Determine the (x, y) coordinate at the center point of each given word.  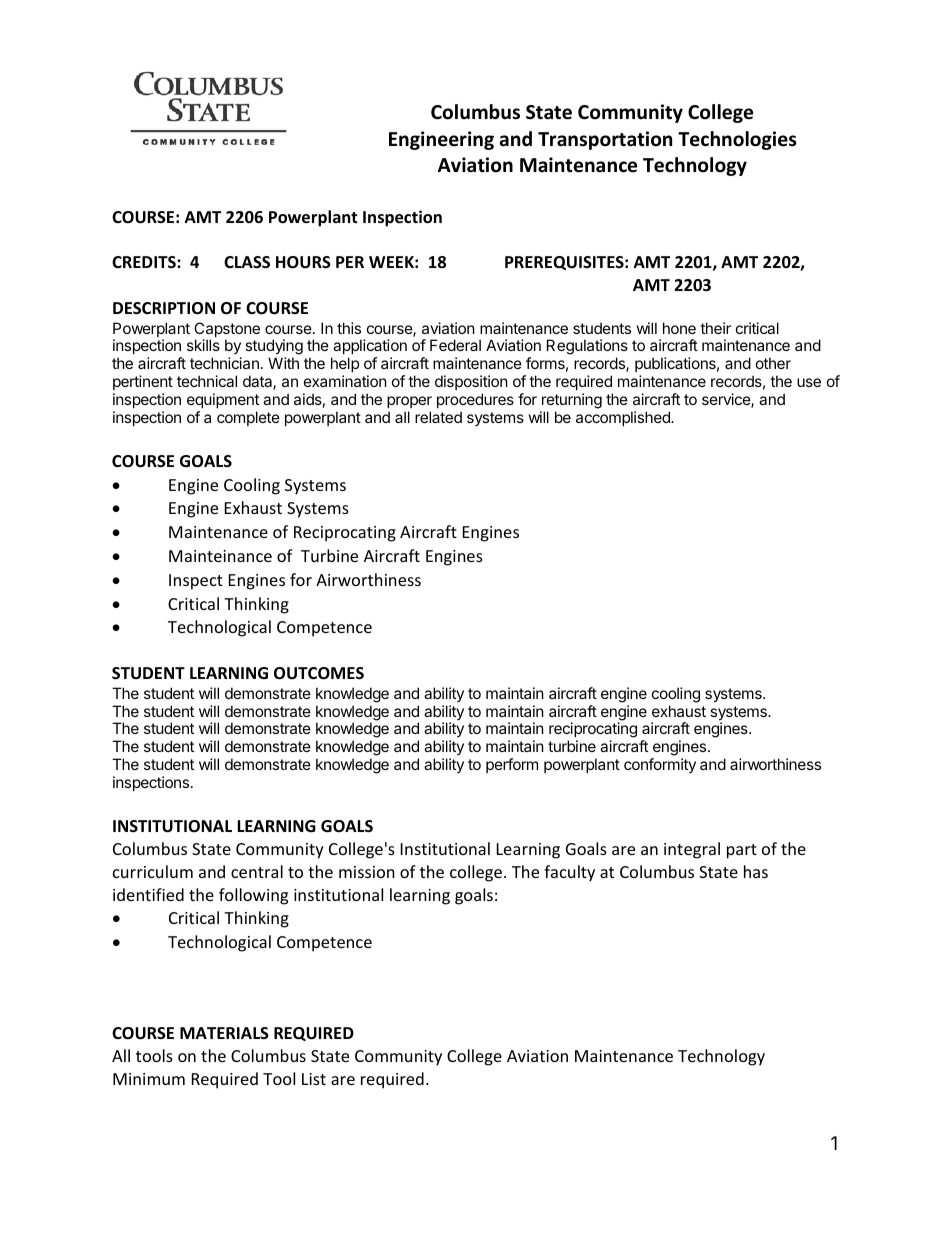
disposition (471, 382)
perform (512, 765)
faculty (569, 873)
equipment (223, 400)
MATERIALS (224, 1033)
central (257, 871)
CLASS (247, 262)
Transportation (605, 140)
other (773, 363)
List (314, 1079)
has (756, 871)
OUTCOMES (319, 673)
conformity (660, 765)
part (742, 851)
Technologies (737, 140)
